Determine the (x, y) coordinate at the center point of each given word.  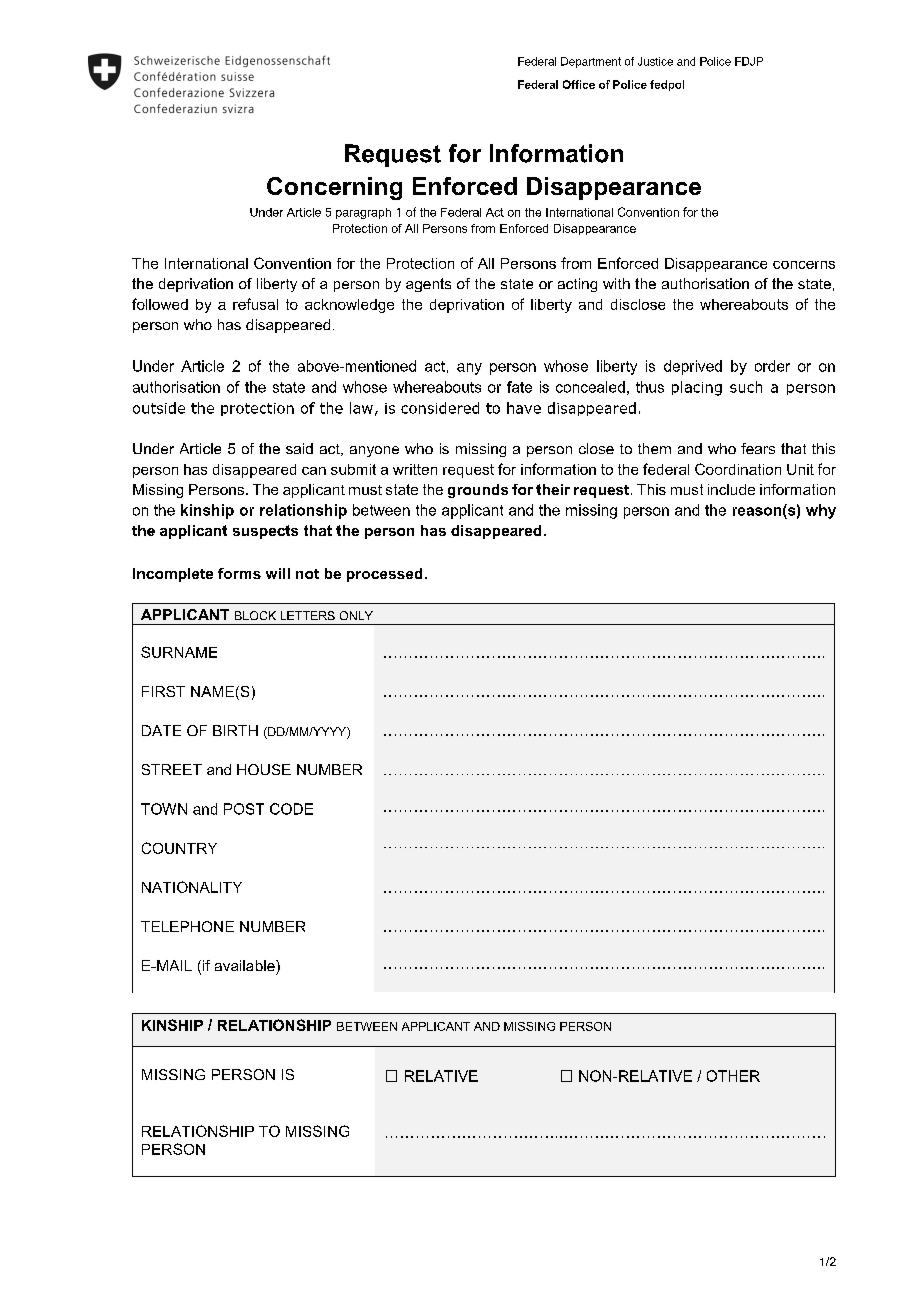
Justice (655, 61)
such (746, 387)
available (246, 965)
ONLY (356, 615)
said (299, 448)
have (524, 408)
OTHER (733, 1076)
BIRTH (235, 730)
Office (579, 84)
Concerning (334, 188)
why (821, 511)
